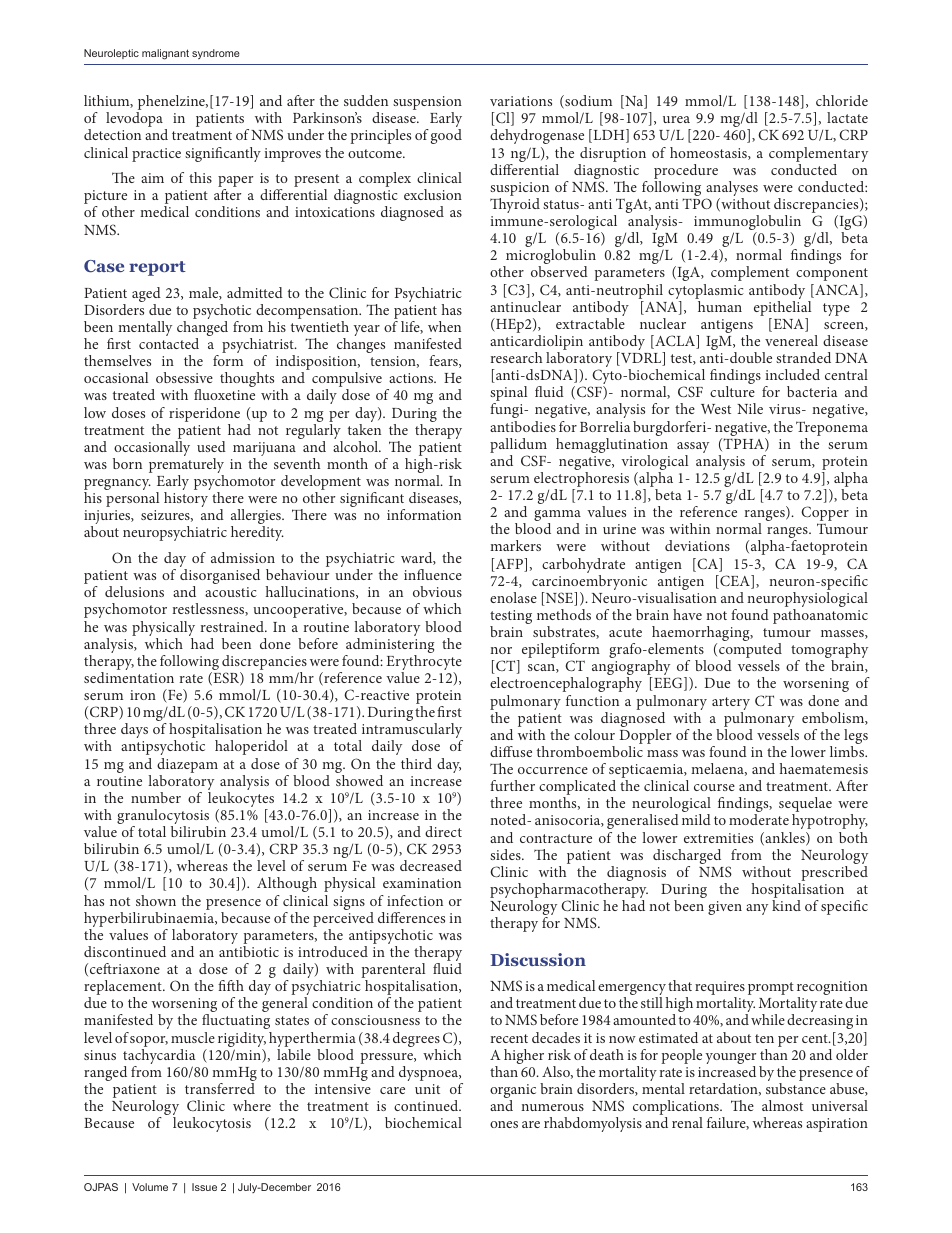  I want to click on pallidum, so click(518, 445).
